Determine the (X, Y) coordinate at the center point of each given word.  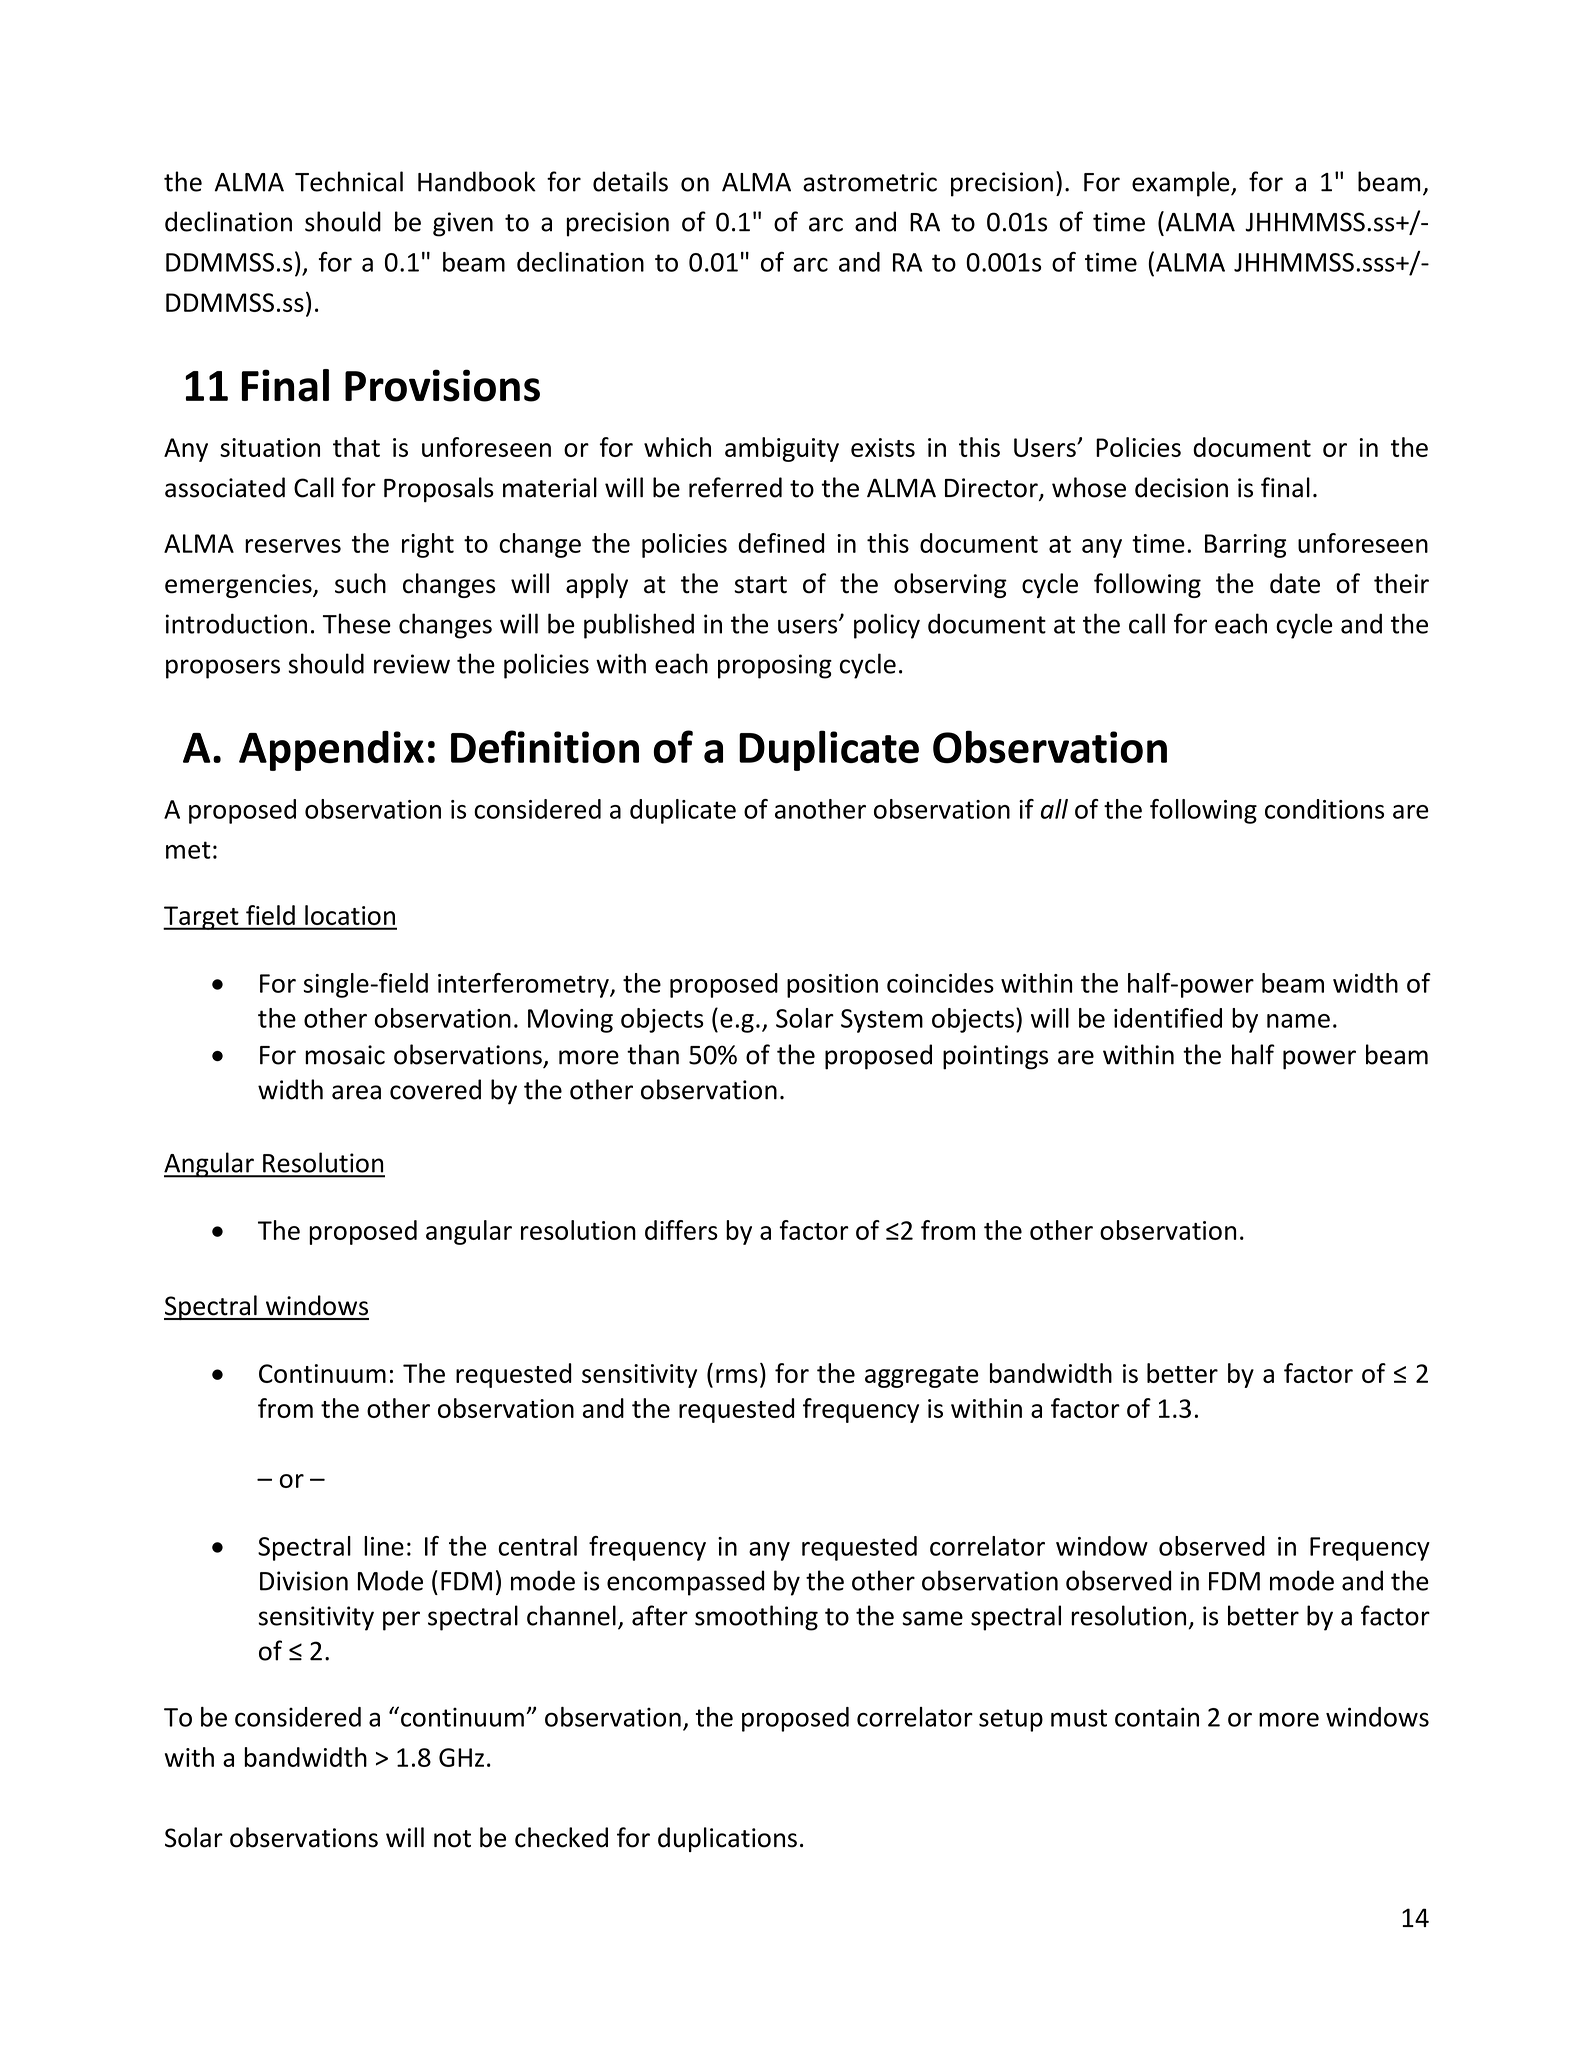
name (1298, 1021)
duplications (727, 1839)
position (832, 986)
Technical (349, 181)
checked (561, 1837)
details (630, 181)
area (356, 1092)
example (1182, 184)
